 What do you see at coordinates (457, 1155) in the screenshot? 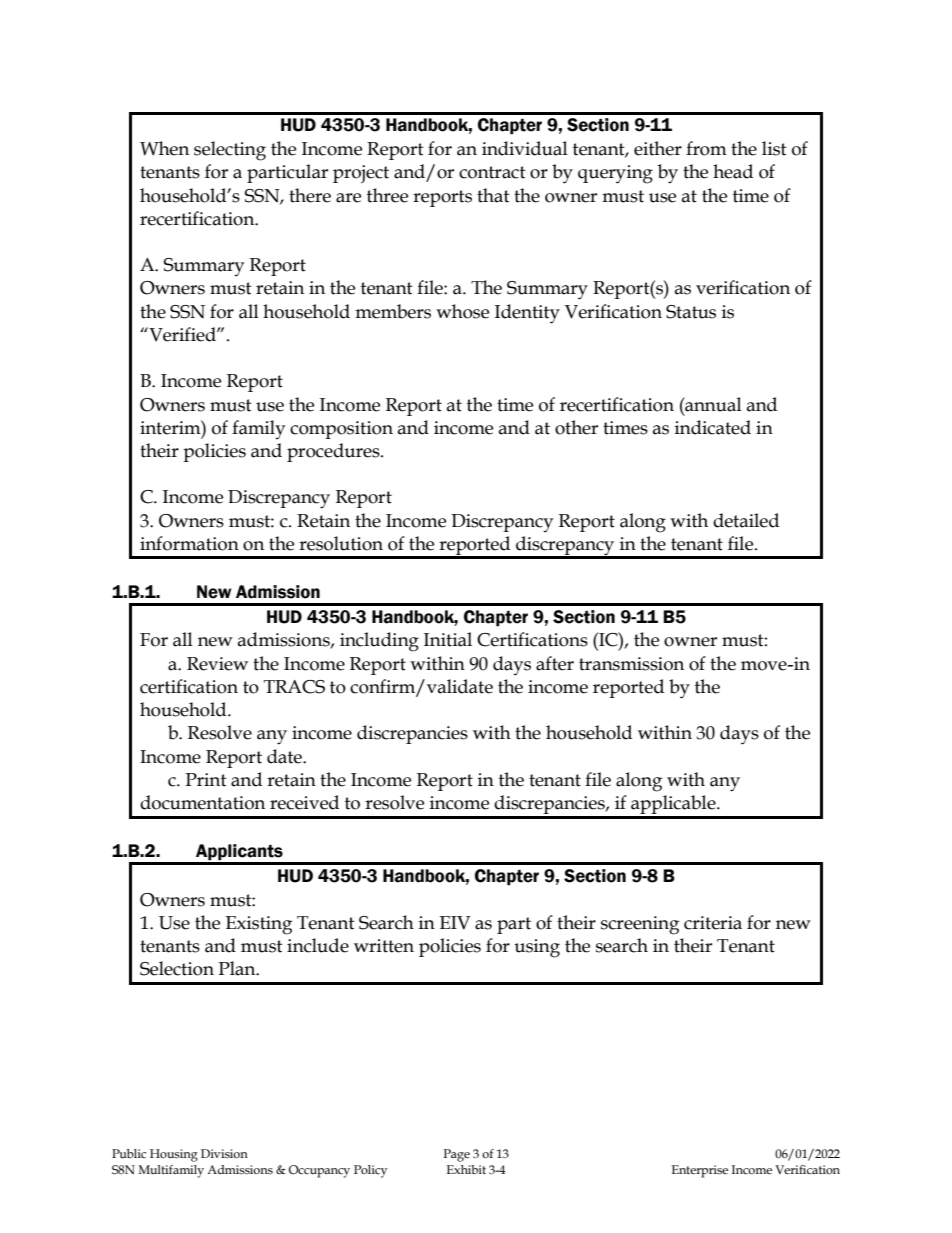
I see `Page` at bounding box center [457, 1155].
